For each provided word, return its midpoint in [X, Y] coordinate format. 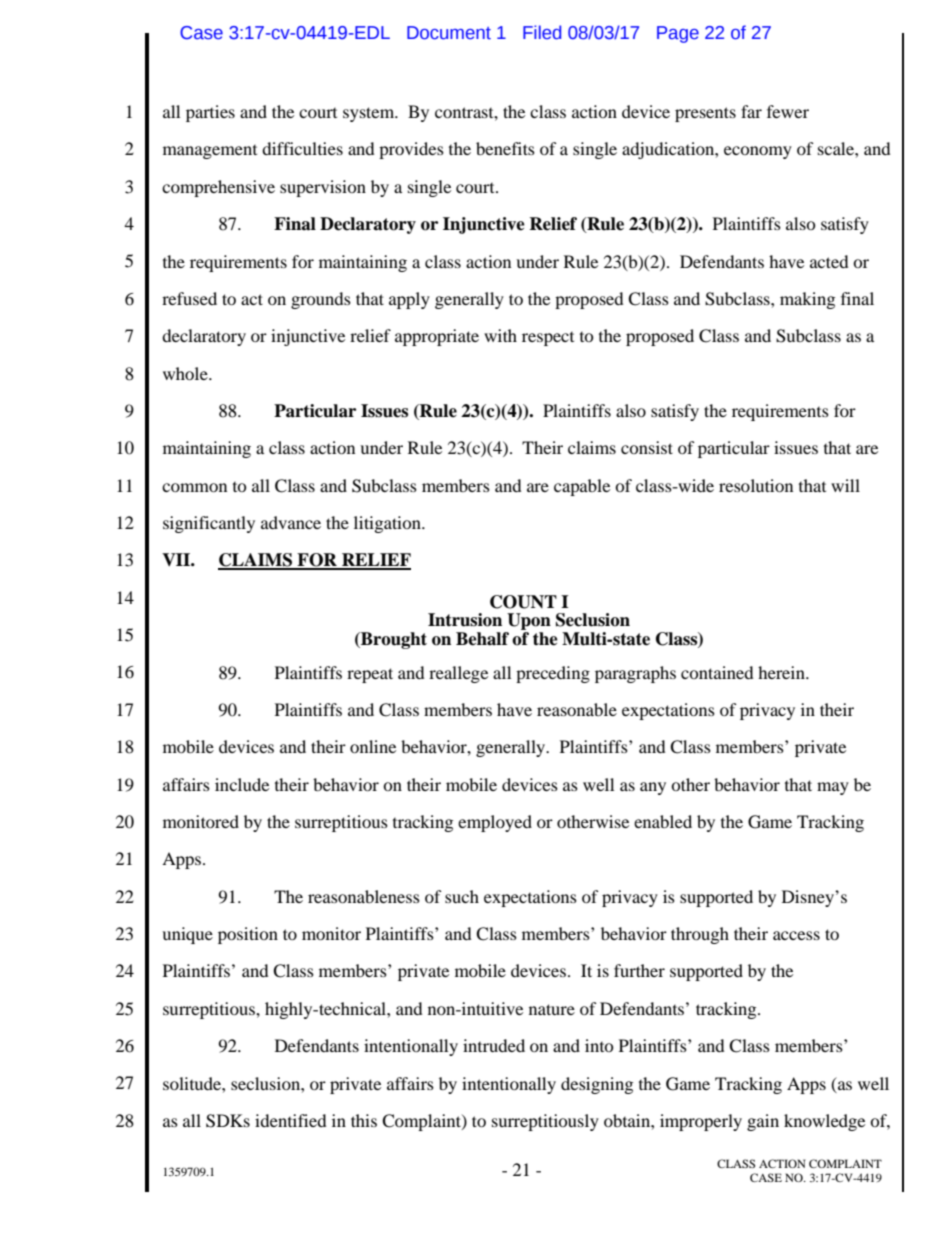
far [751, 111]
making [807, 300]
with [500, 335]
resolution [756, 485]
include [242, 784]
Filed [542, 32]
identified [291, 1120]
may [833, 788]
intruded [494, 1045]
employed [495, 823]
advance [291, 522]
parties [210, 113]
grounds [321, 300]
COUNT [523, 602]
